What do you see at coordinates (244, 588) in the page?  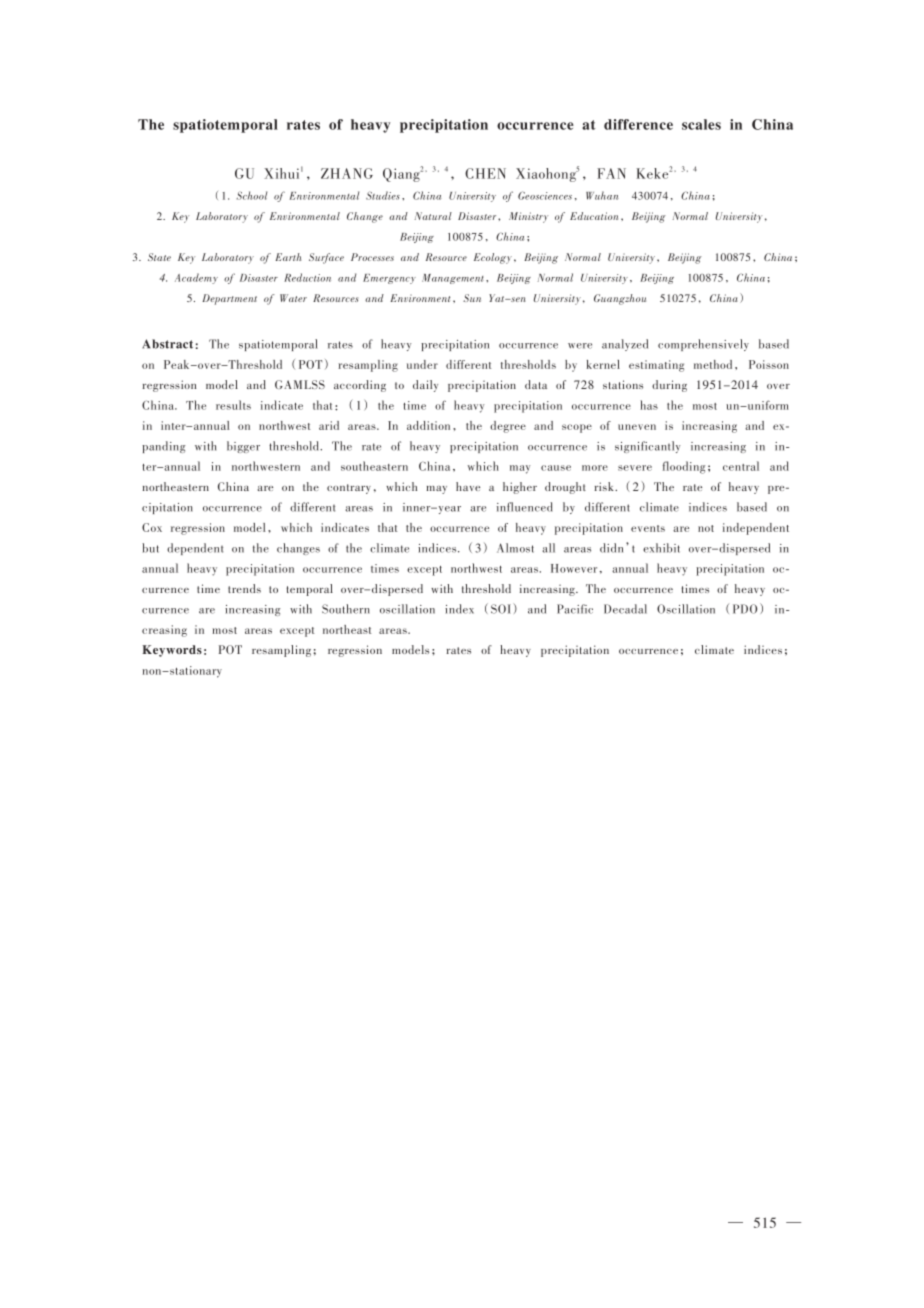 I see `trends` at bounding box center [244, 588].
